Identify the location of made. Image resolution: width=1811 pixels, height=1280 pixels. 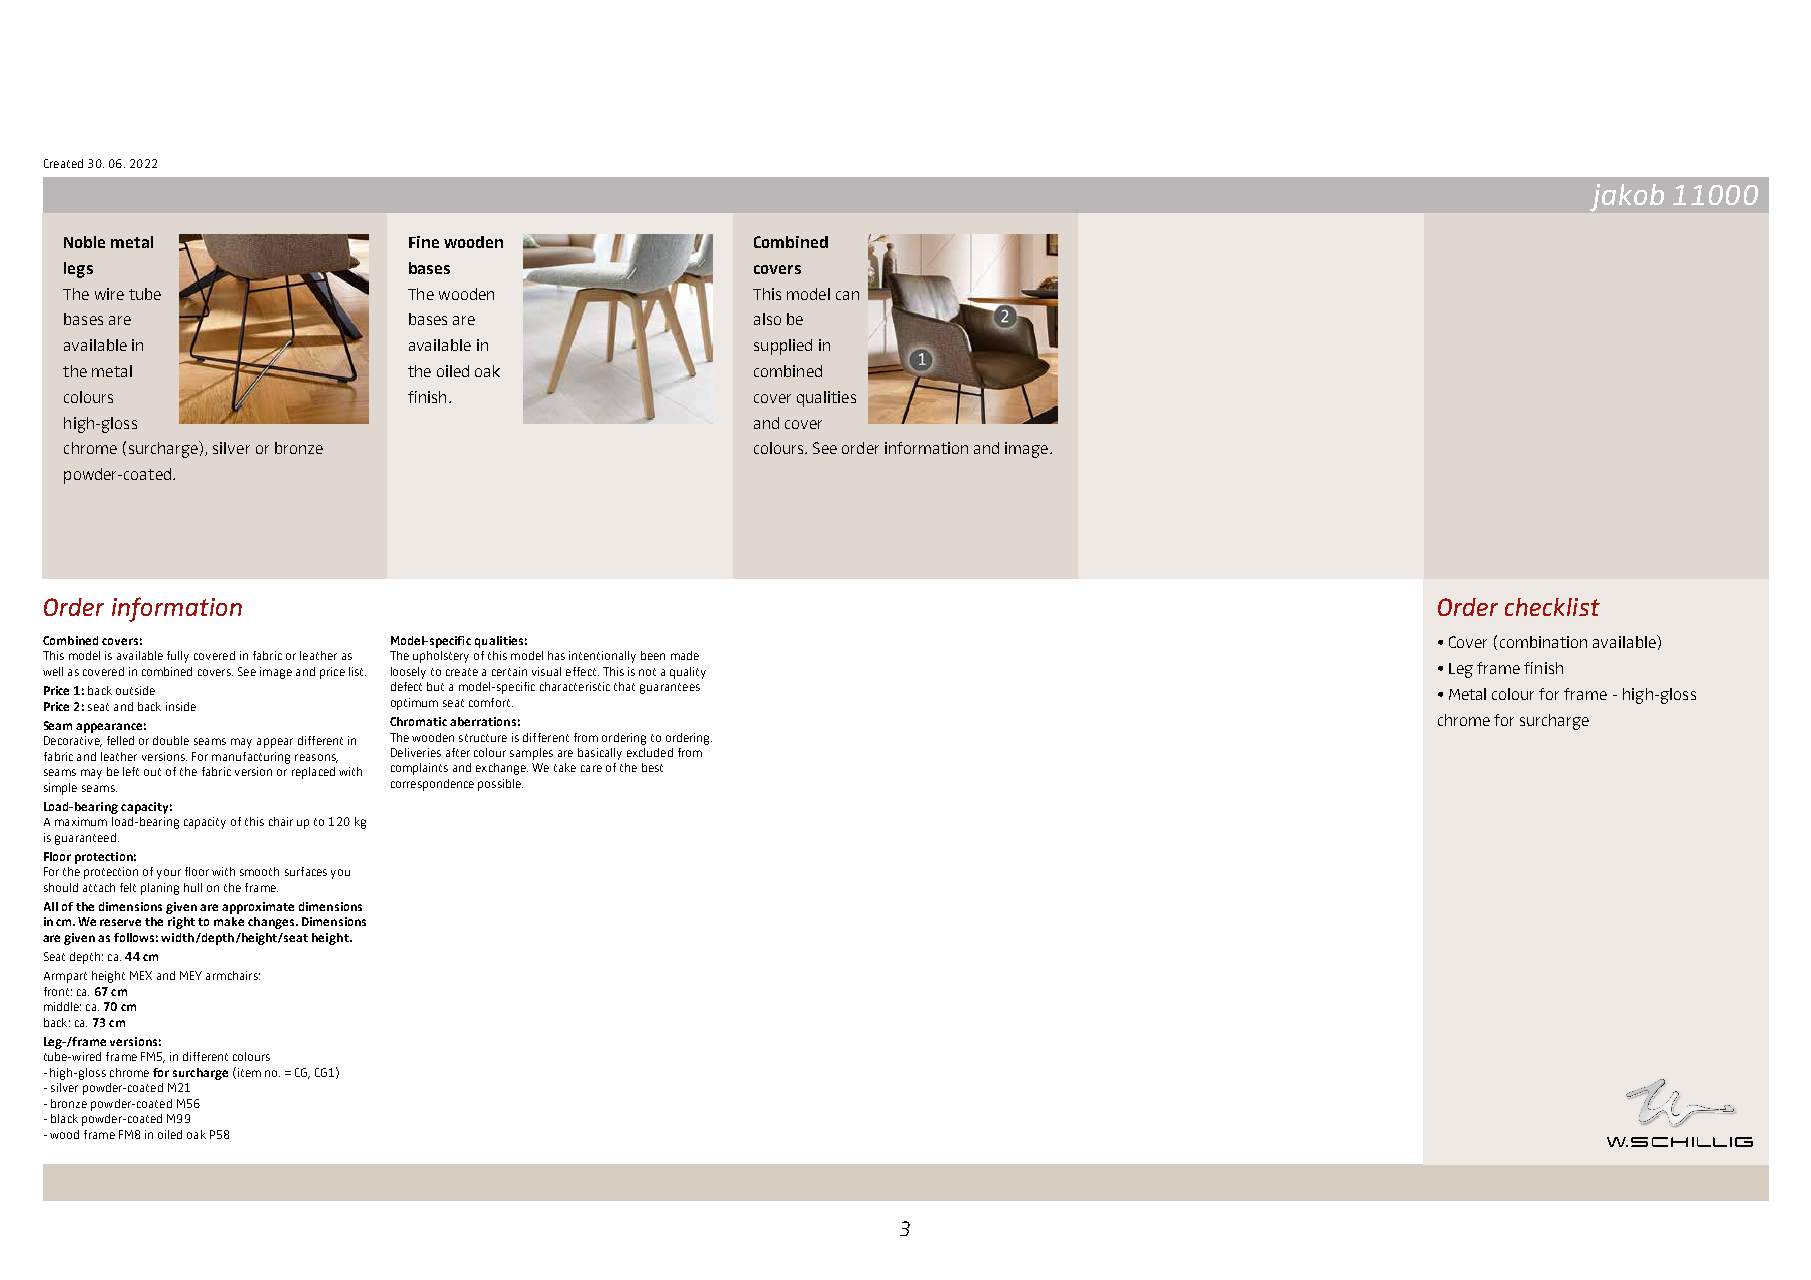
(685, 655).
